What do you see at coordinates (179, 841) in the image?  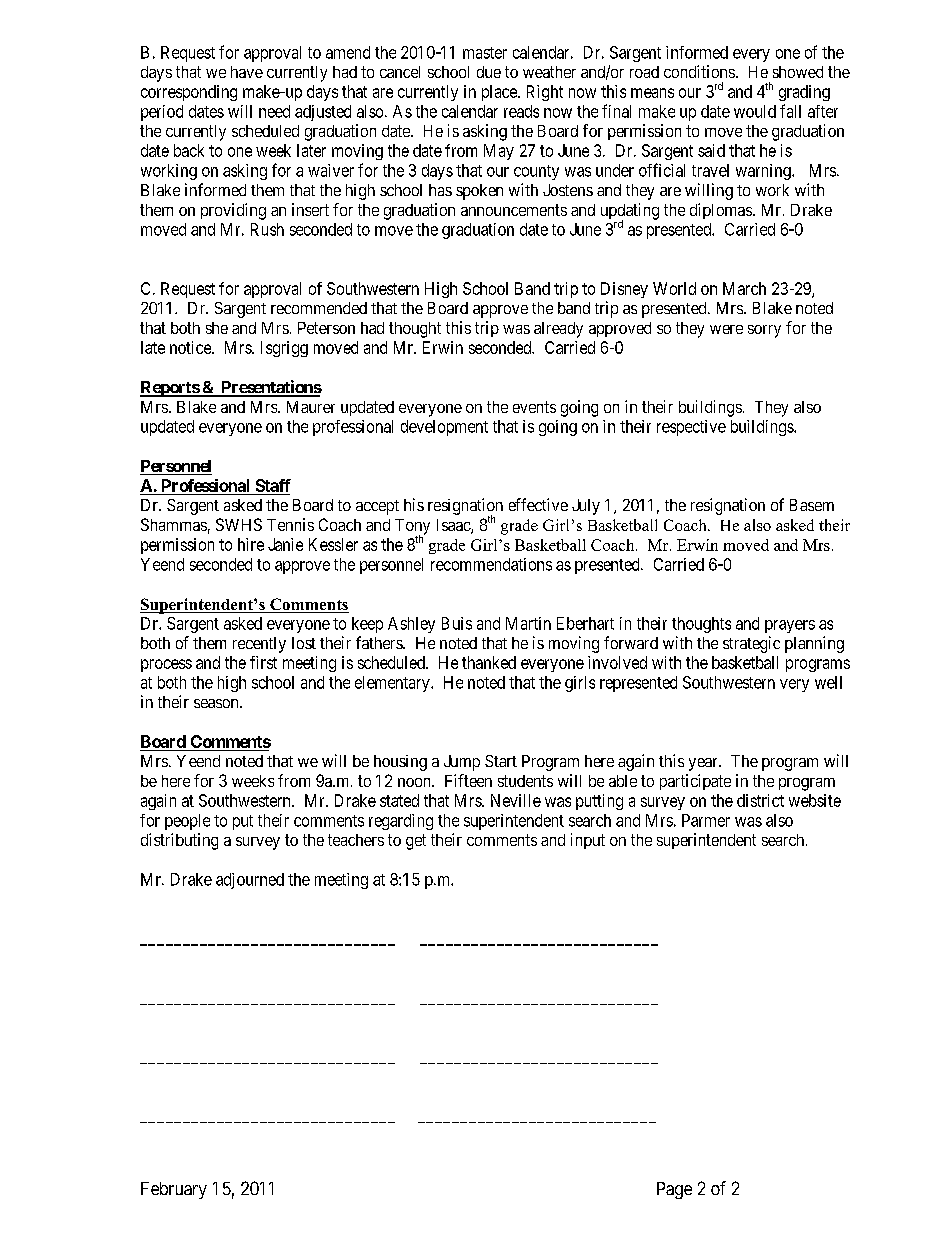 I see `distributing` at bounding box center [179, 841].
